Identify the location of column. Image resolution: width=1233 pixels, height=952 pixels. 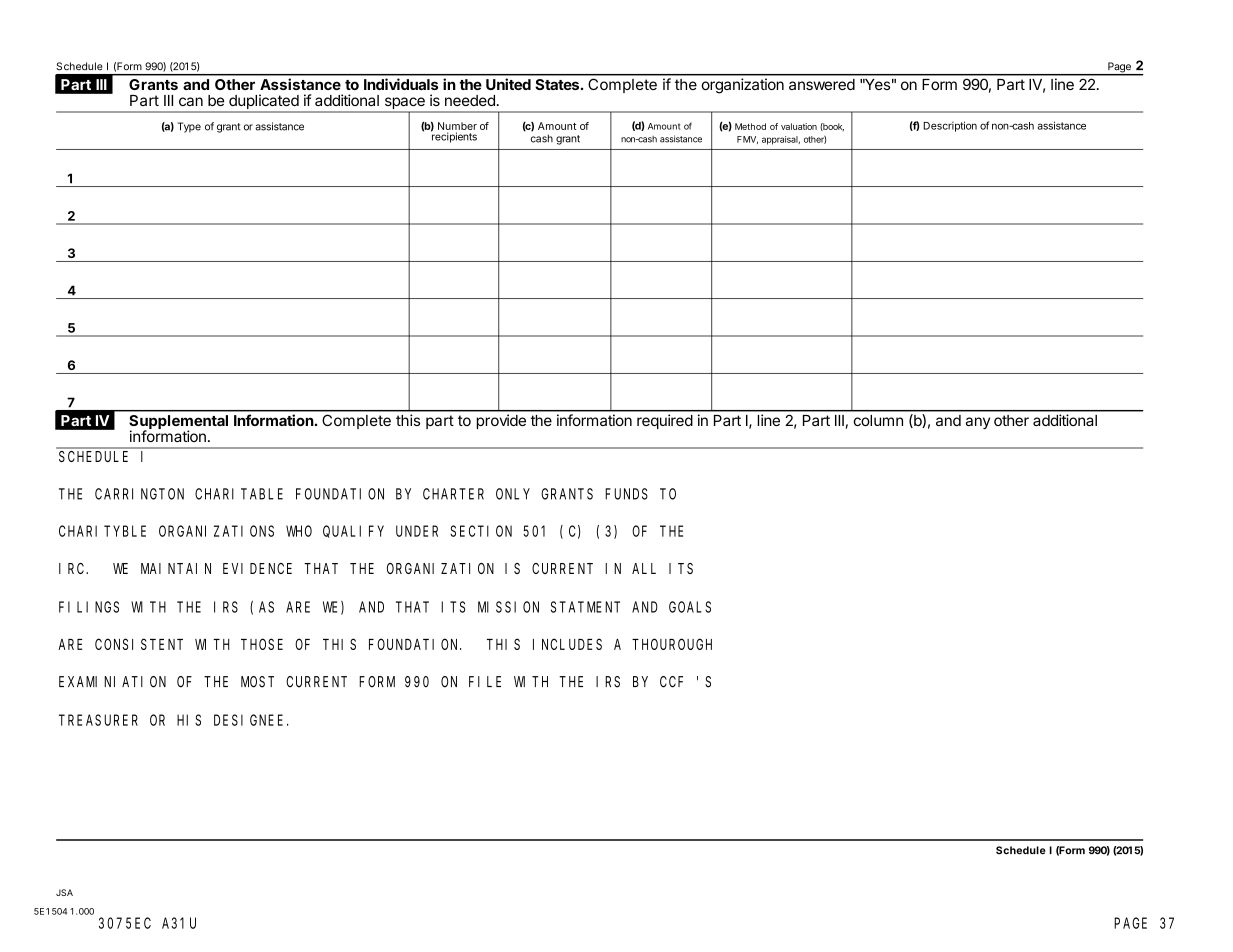
(878, 420).
